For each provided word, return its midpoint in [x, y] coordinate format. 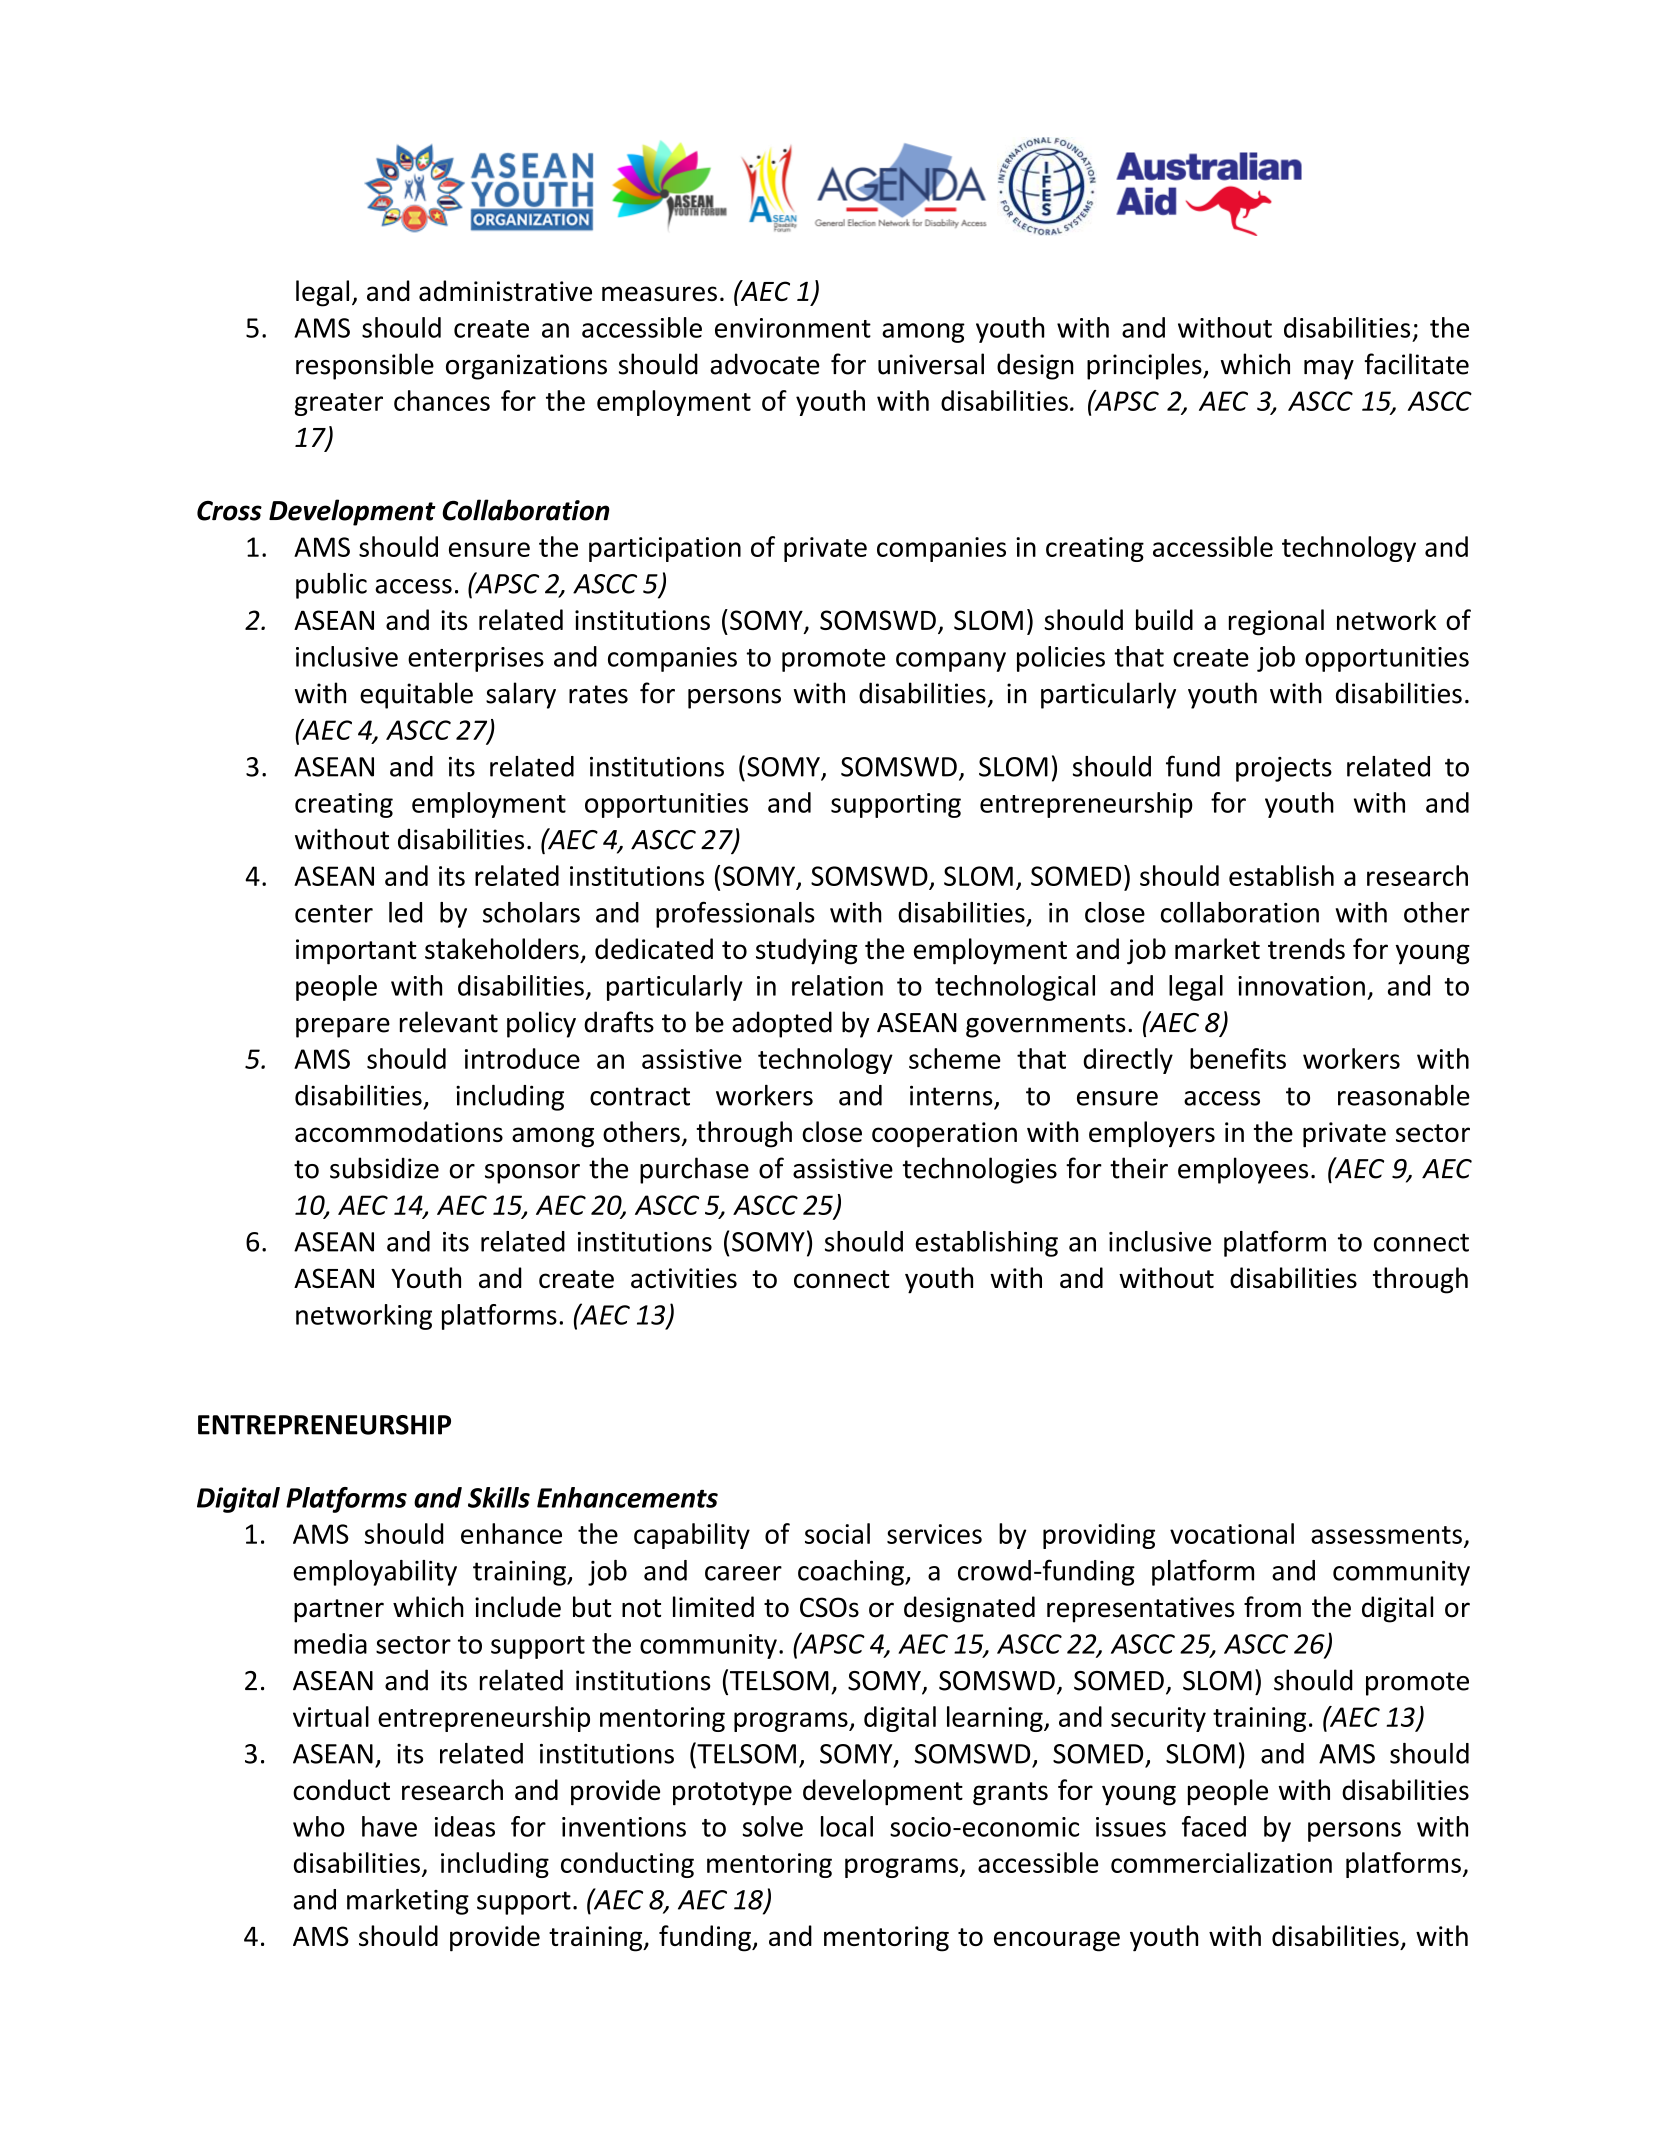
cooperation [944, 1135]
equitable [416, 695]
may [1329, 370]
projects [1284, 769]
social [837, 1533]
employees [1243, 1170]
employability [375, 1573]
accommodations [399, 1131]
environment [793, 328]
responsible [365, 366]
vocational [1232, 1533]
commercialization [1221, 1862]
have [389, 1826]
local [847, 1826]
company [951, 662]
